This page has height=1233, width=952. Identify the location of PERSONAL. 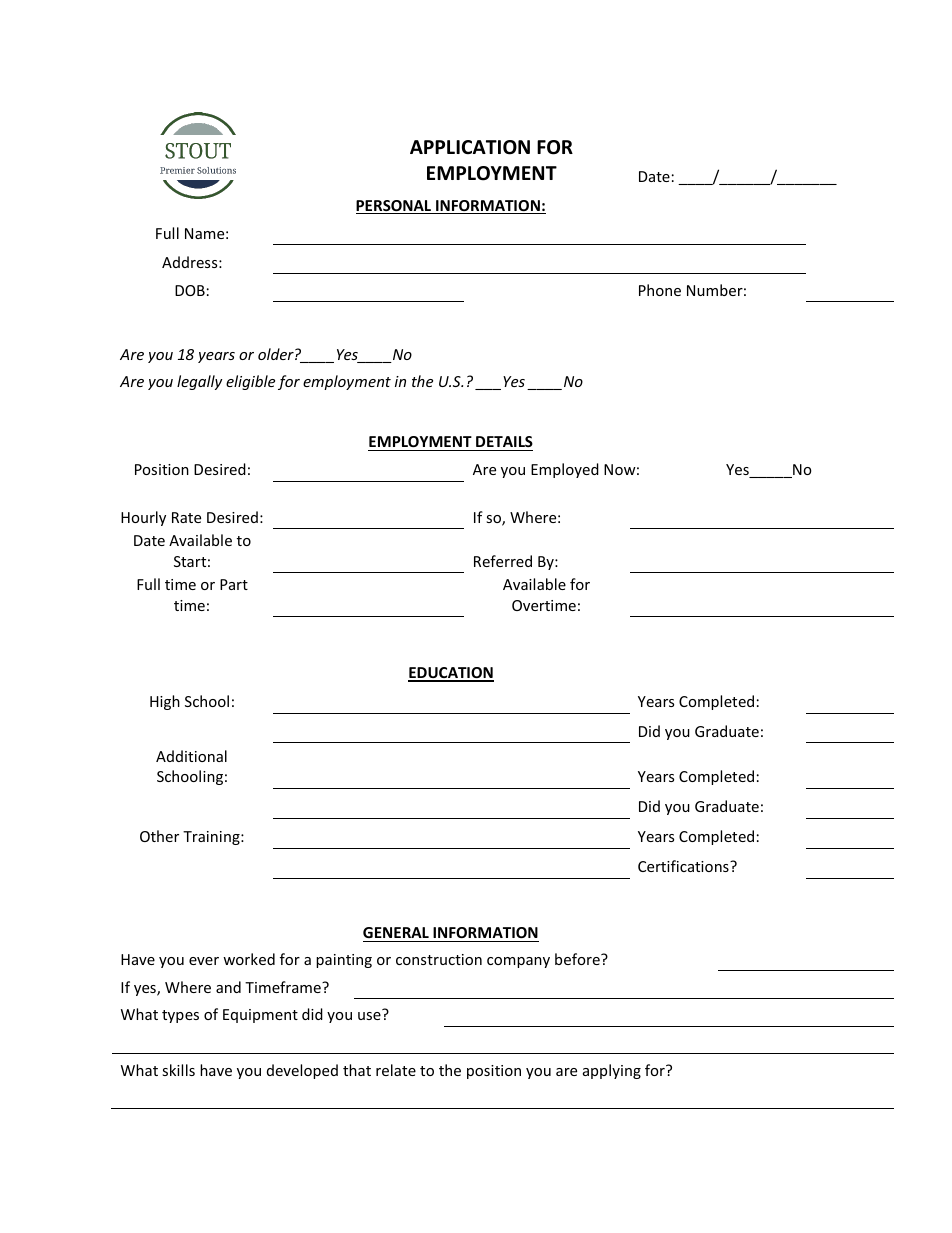
(394, 207).
